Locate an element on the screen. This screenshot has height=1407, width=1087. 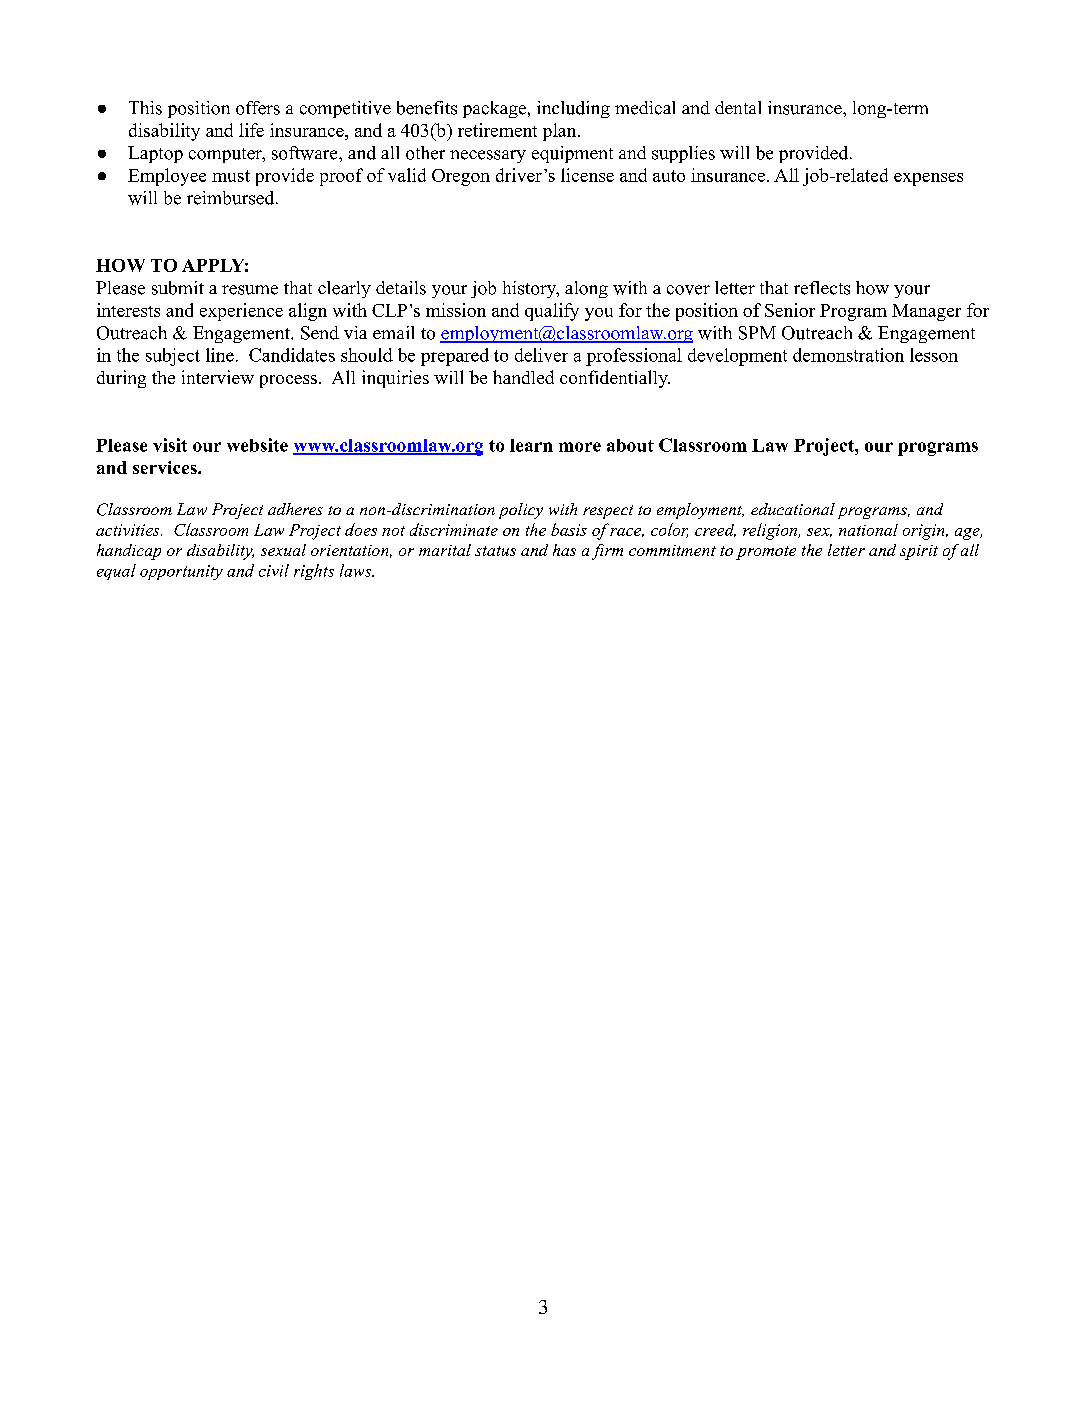
submit is located at coordinates (178, 288).
